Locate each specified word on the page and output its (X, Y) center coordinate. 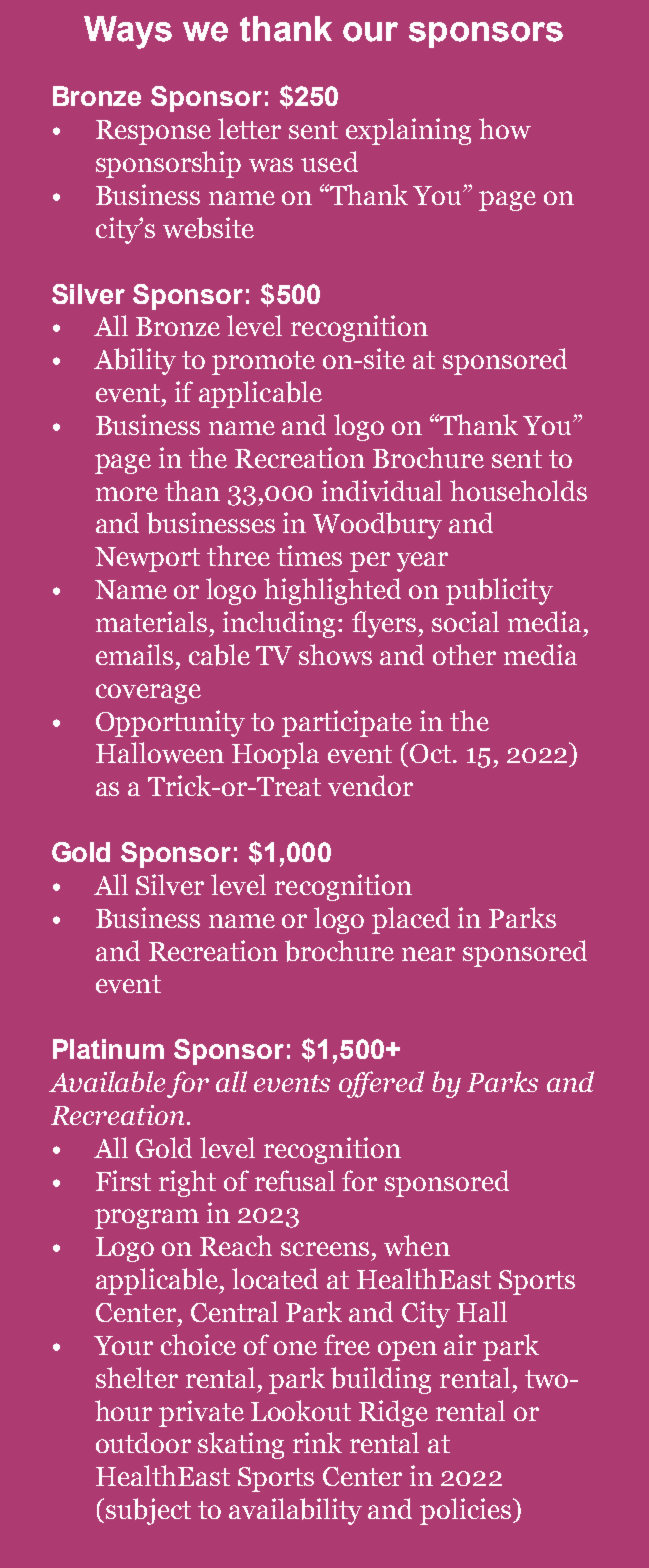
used (329, 161)
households (518, 490)
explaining (408, 131)
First (123, 1180)
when (417, 1245)
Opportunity (170, 723)
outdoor (143, 1442)
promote (263, 363)
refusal (295, 1180)
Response (153, 132)
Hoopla (275, 755)
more (127, 494)
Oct (432, 753)
